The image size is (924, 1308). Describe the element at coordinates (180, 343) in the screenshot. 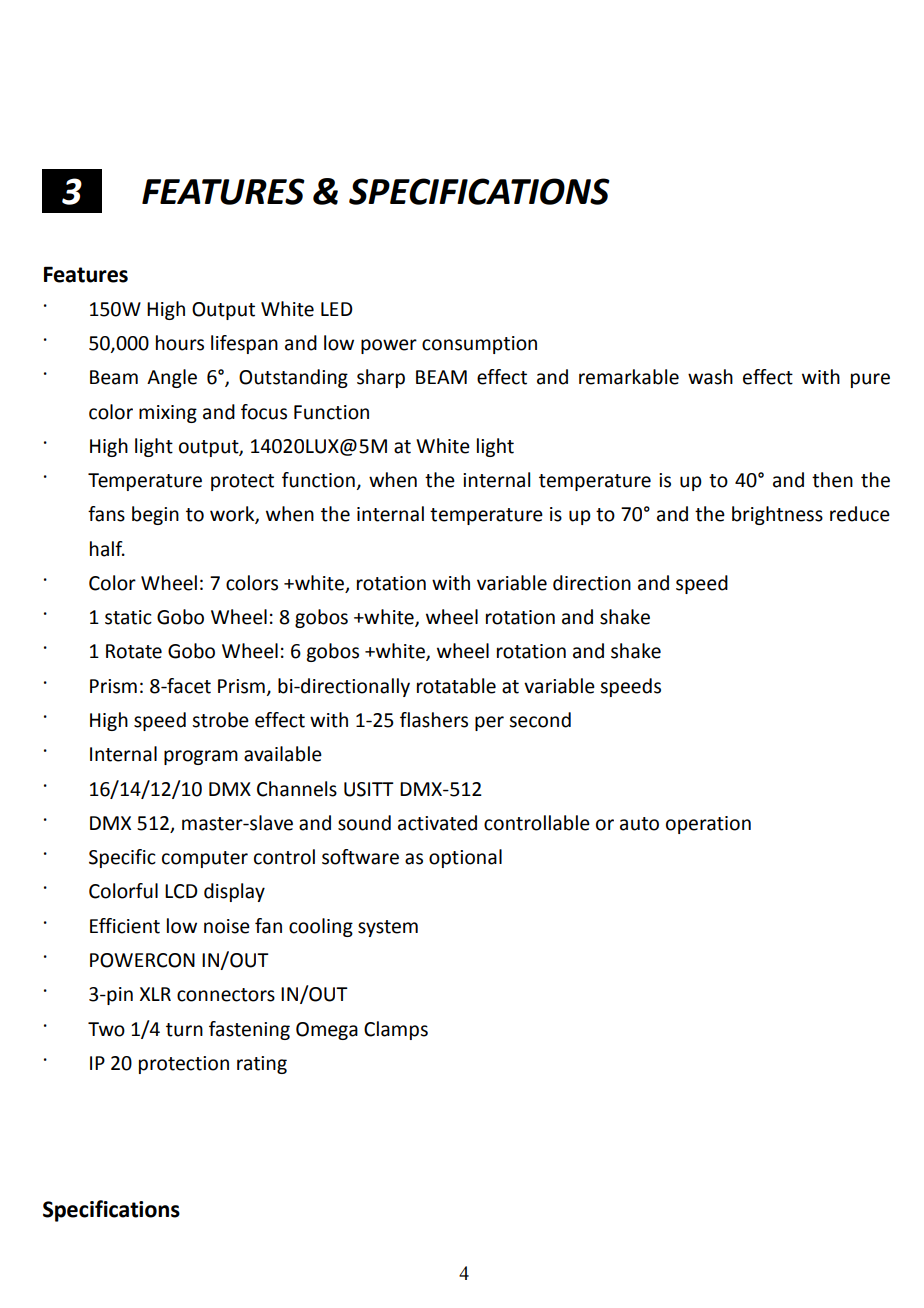

I see `hours` at that location.
